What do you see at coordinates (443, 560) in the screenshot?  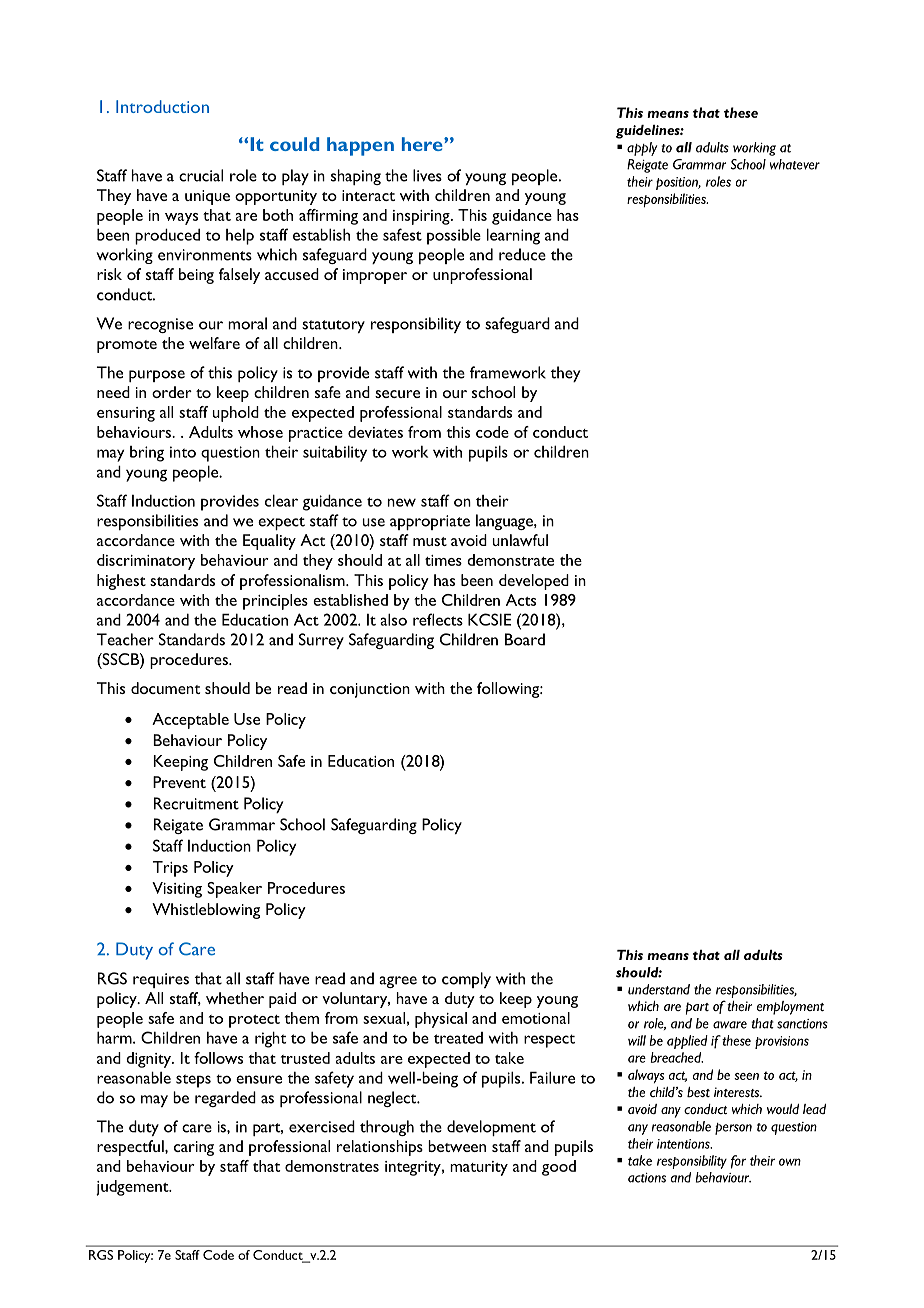 I see `times` at bounding box center [443, 560].
